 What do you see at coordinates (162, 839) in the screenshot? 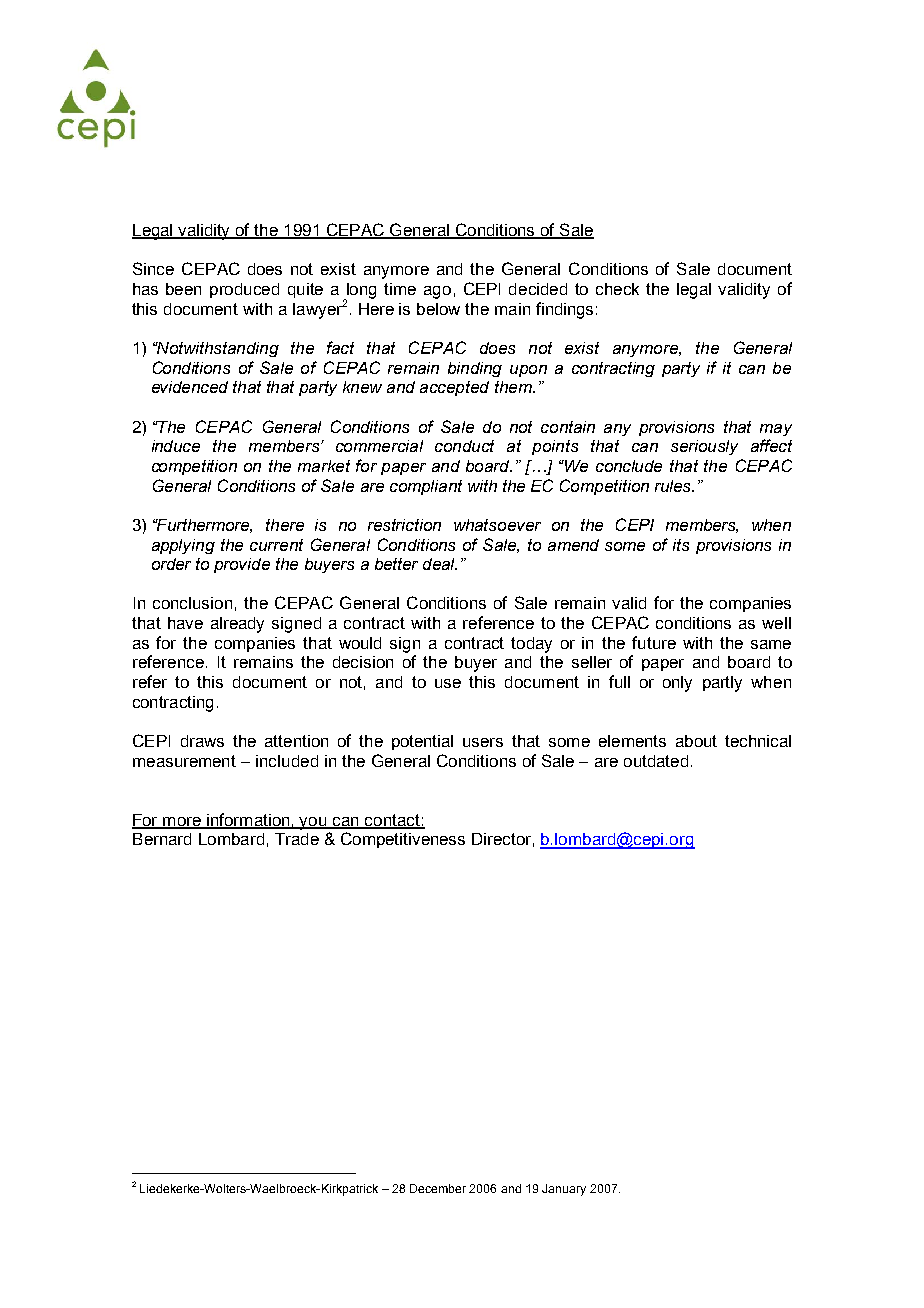
I see `Bernard` at bounding box center [162, 839].
